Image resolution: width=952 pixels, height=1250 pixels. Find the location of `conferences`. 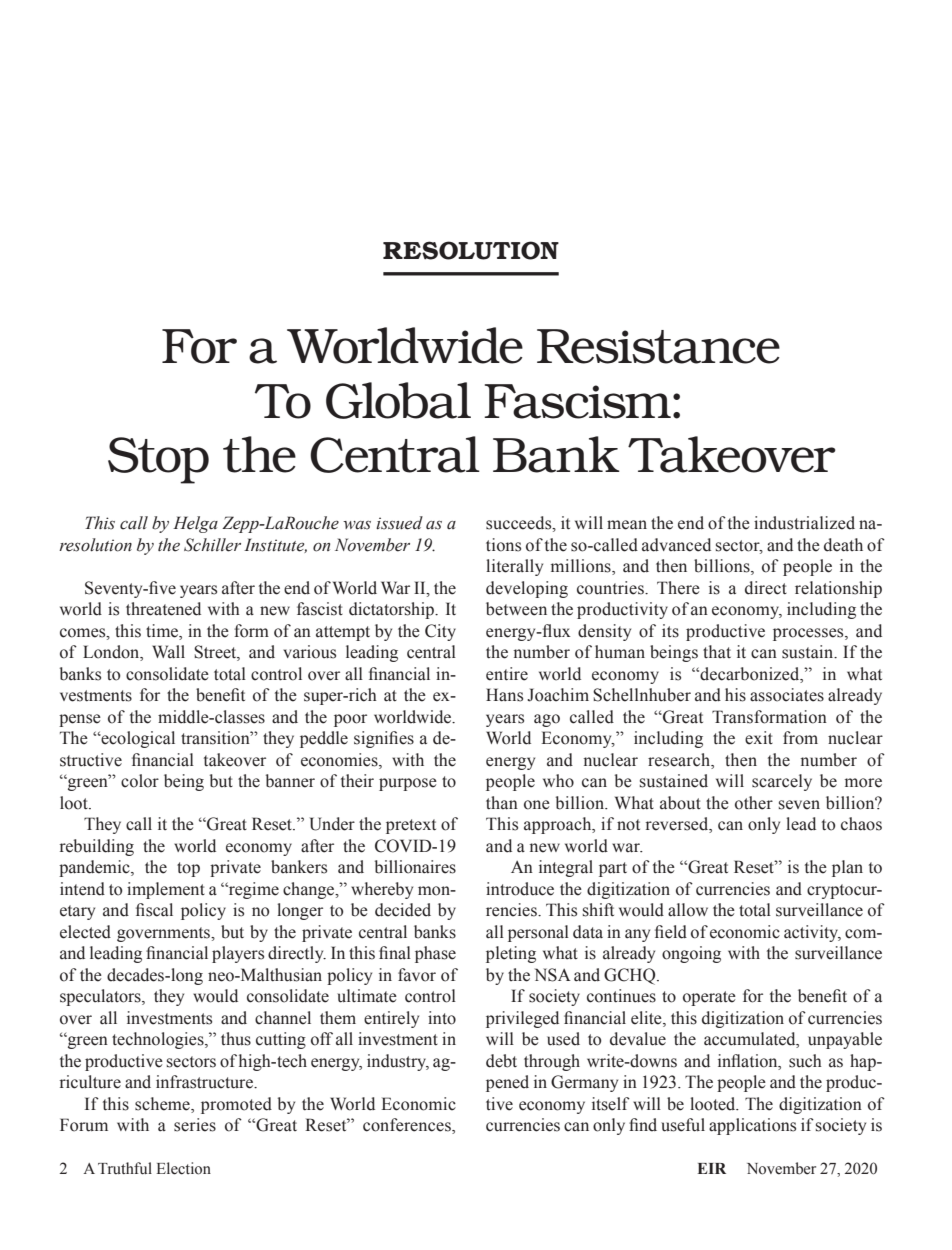

conferences is located at coordinates (408, 1126).
